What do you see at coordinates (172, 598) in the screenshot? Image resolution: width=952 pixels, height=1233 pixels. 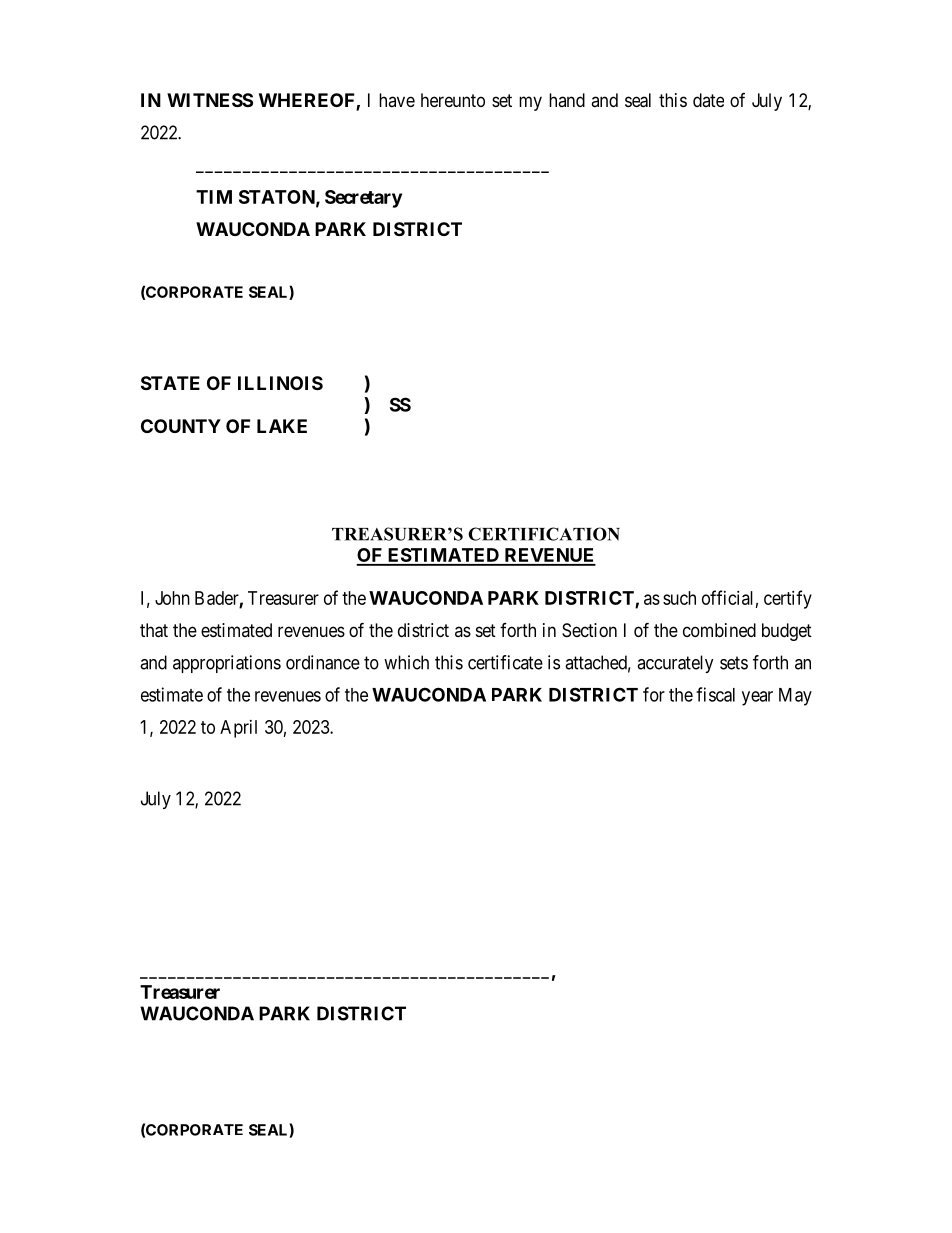 I see `John` at bounding box center [172, 598].
